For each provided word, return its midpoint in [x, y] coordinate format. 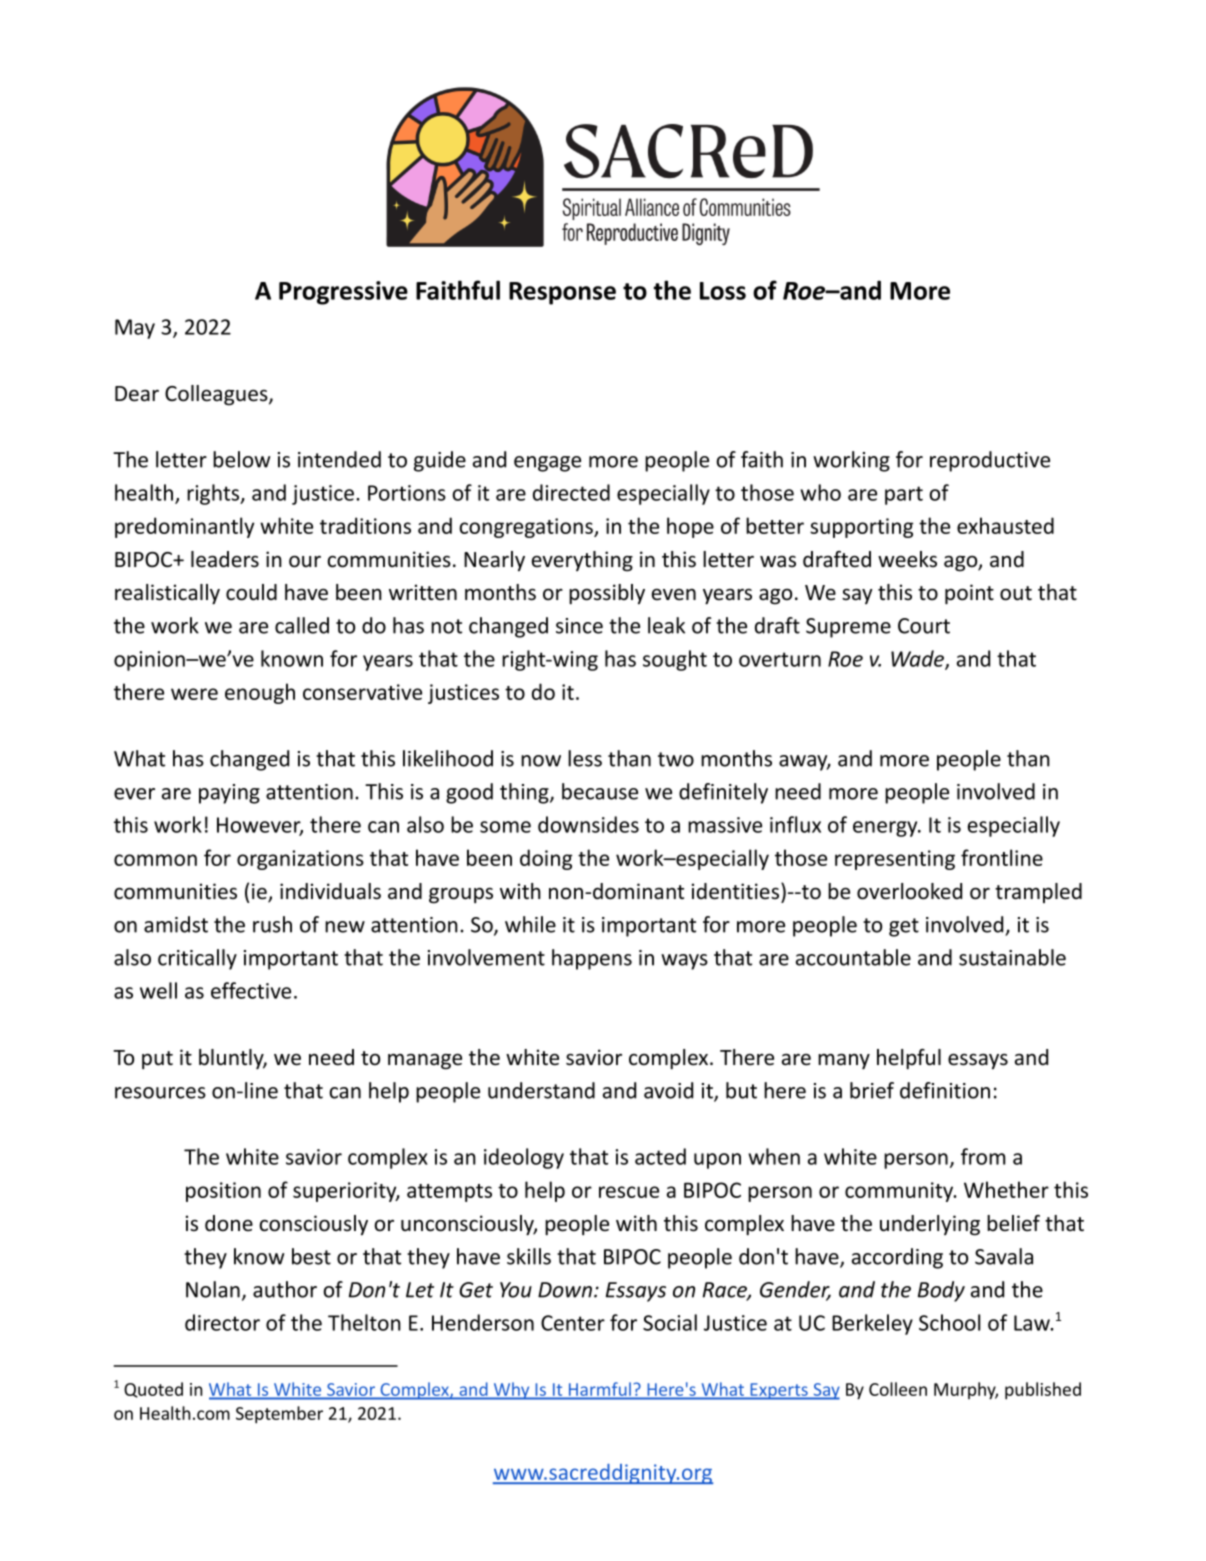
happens [592, 959]
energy [886, 829]
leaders [225, 559]
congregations [527, 528]
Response [562, 293]
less [585, 758]
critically [197, 959]
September [279, 1415]
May [135, 329]
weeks [907, 559]
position [223, 1192]
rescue [629, 1192]
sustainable [1012, 957]
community [900, 1192]
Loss [723, 291]
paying [229, 794]
